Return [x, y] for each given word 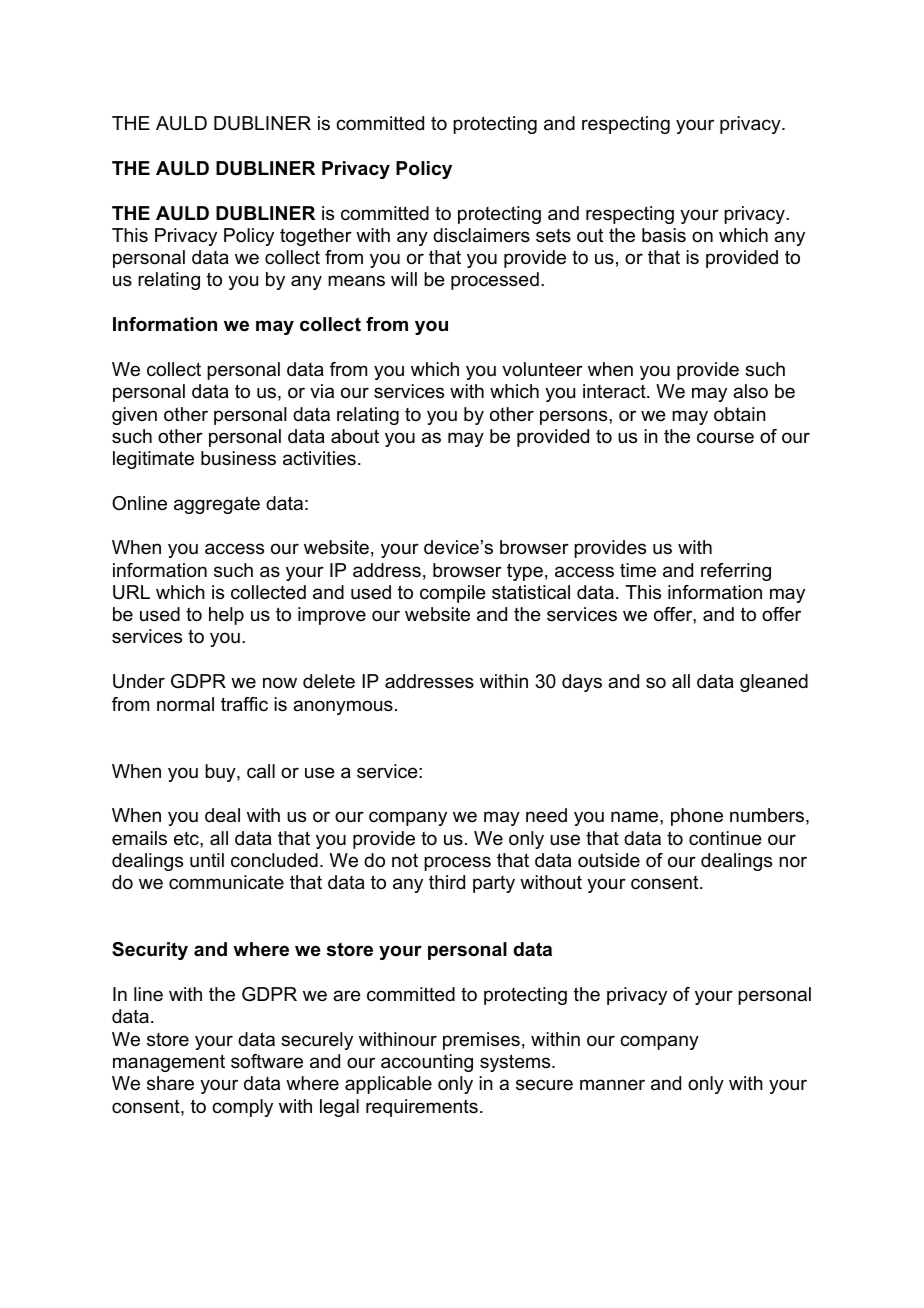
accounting [427, 1063]
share [170, 1083]
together [316, 237]
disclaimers [481, 235]
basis [664, 235]
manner [612, 1084]
